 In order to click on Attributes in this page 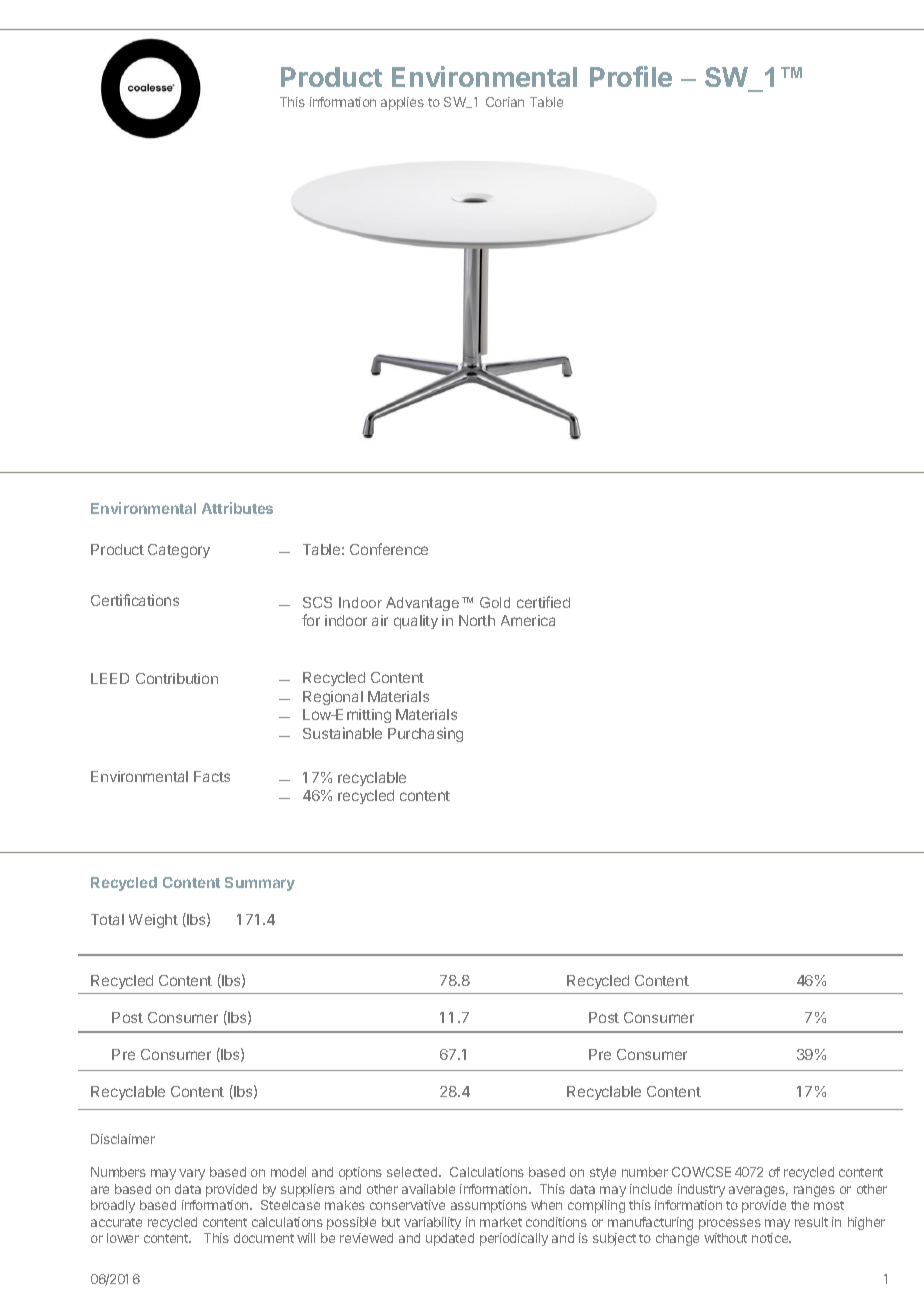, I will do `click(237, 508)`.
